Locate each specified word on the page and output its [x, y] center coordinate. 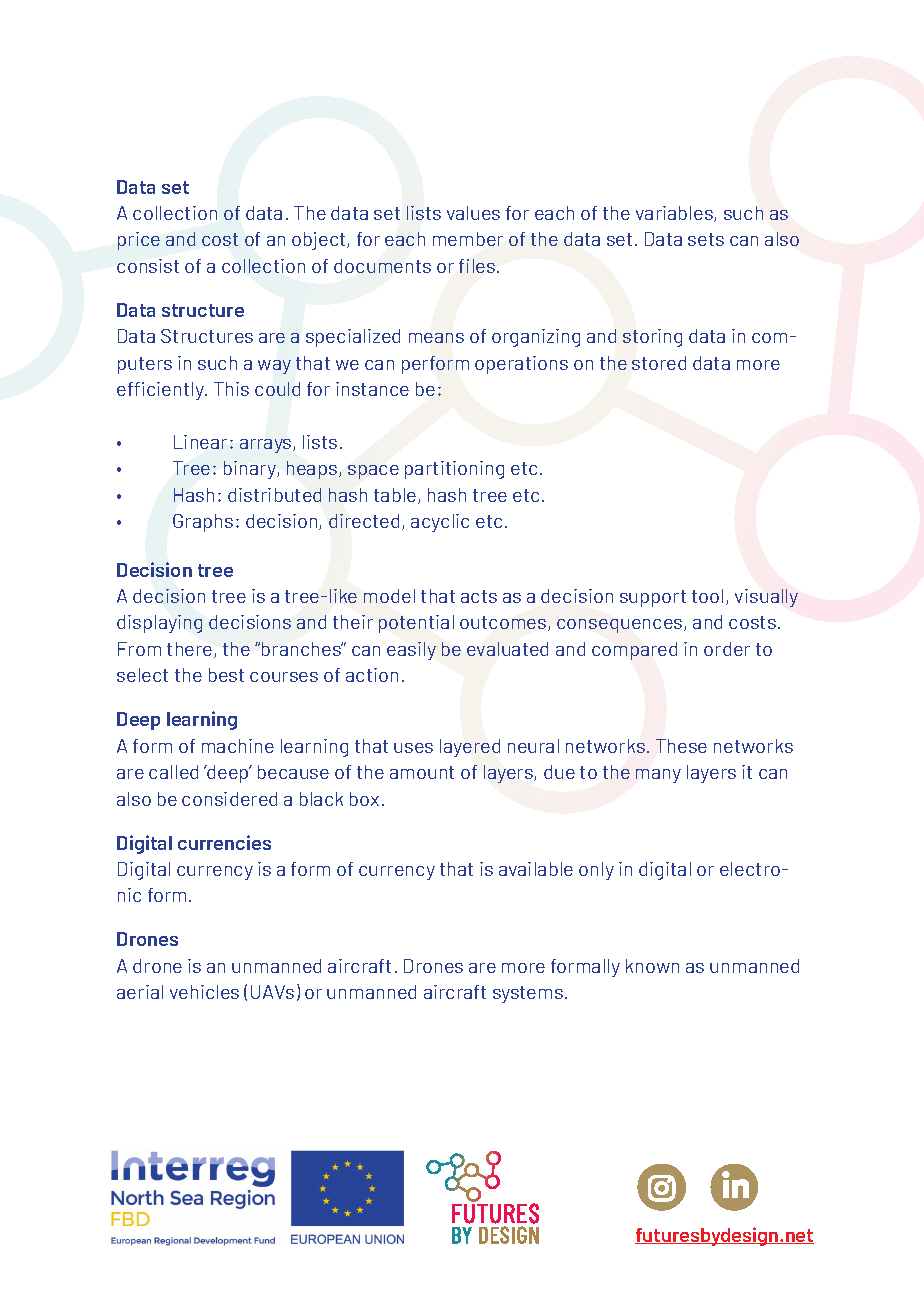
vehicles [204, 992]
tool [707, 596]
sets [706, 239]
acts [479, 596]
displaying [159, 624]
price [139, 241]
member [468, 239]
